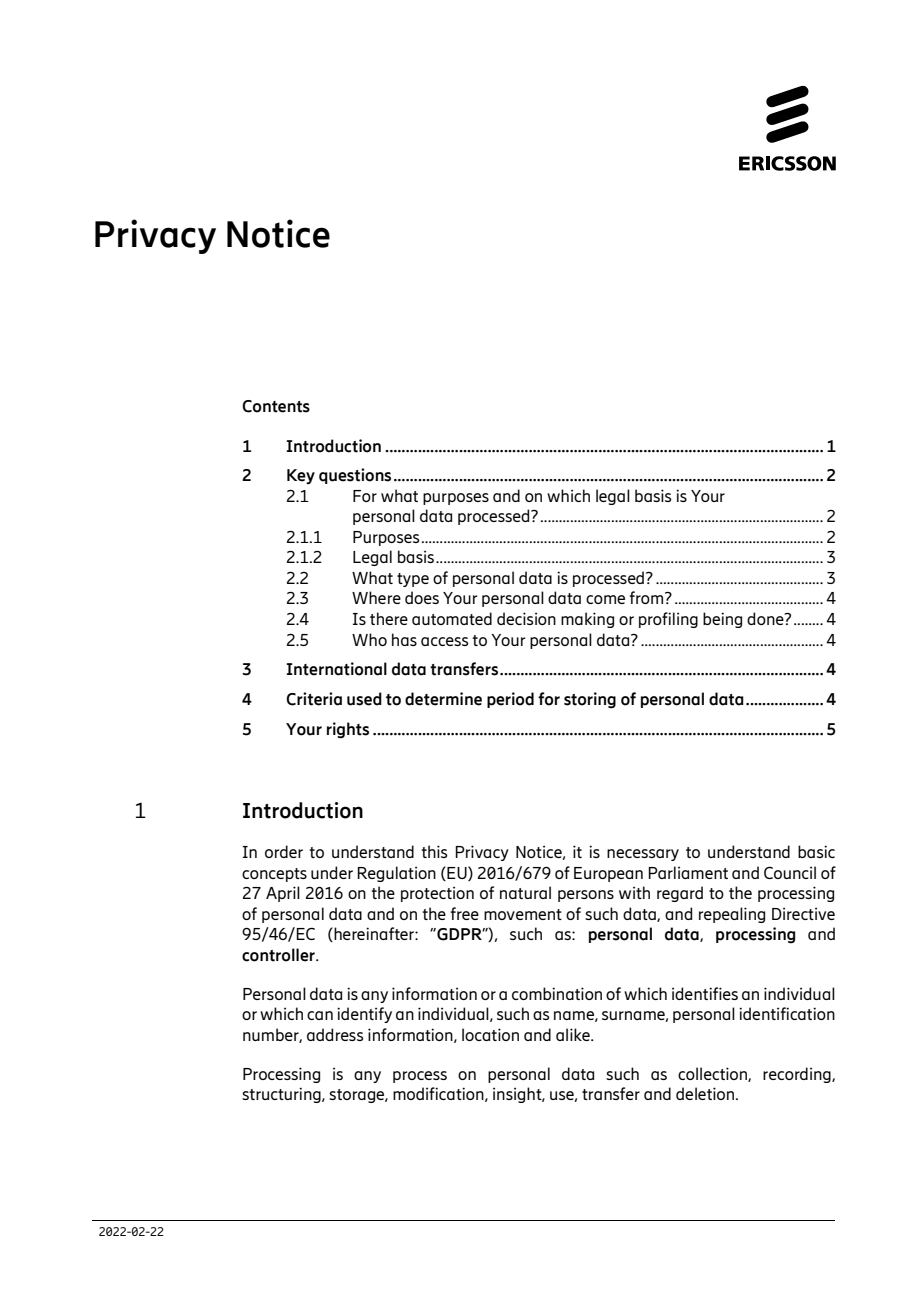 The image size is (924, 1308). I want to click on period, so click(510, 700).
